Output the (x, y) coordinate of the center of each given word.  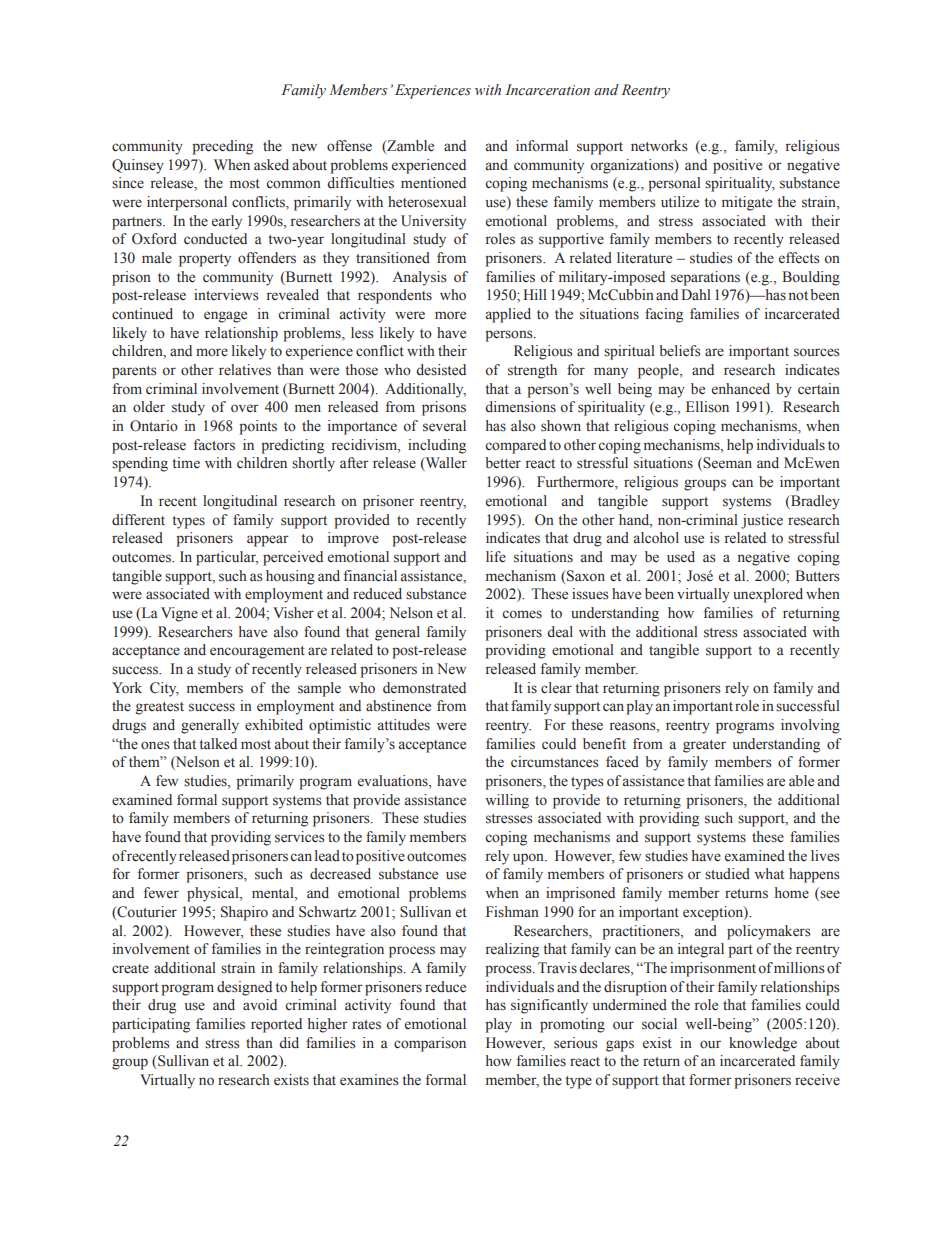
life (496, 557)
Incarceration (547, 90)
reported (276, 1025)
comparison (430, 1044)
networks (659, 146)
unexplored (768, 595)
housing (290, 577)
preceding (222, 147)
